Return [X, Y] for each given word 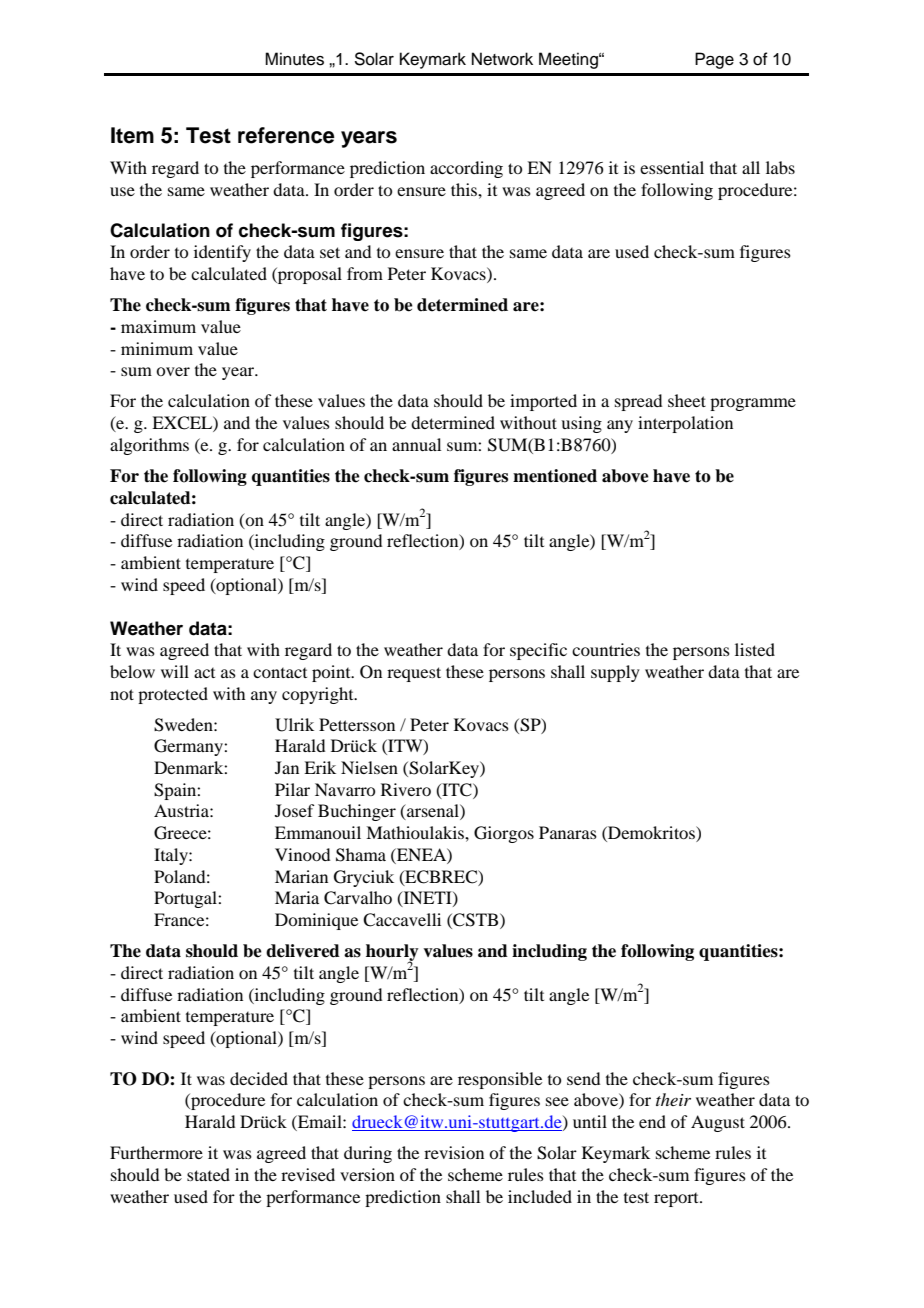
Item [132, 135]
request [414, 674]
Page [714, 60]
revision [454, 1152]
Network [502, 59]
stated [208, 1174]
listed [755, 649]
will [175, 671]
